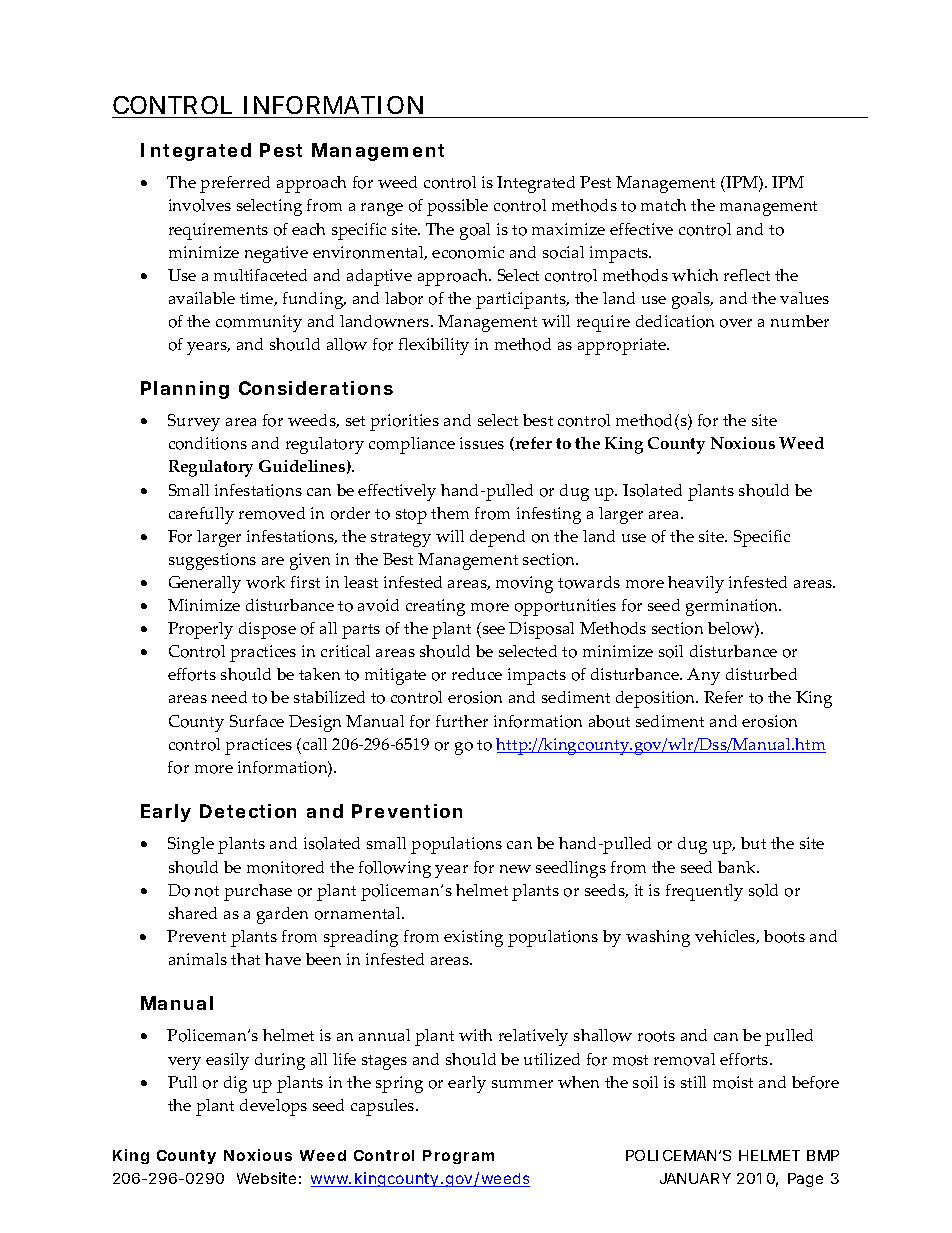 The image size is (952, 1233). I want to click on develops, so click(273, 1107).
